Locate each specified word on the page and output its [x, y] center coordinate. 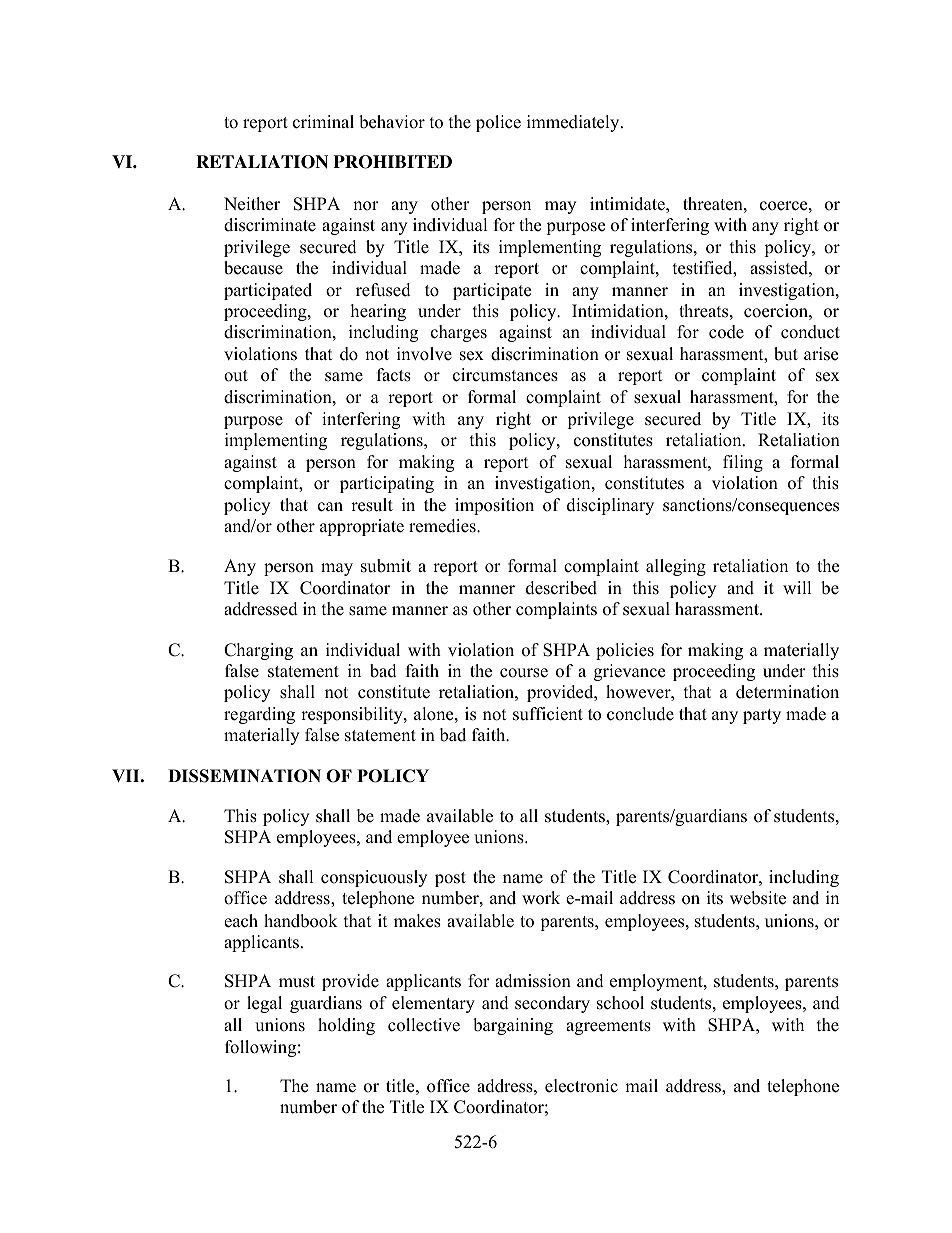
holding [346, 1026]
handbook [301, 921]
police [498, 123]
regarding [259, 715]
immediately [573, 123]
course [524, 673]
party [762, 716]
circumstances [505, 375]
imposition [494, 506]
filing [743, 463]
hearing [378, 312]
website [758, 898]
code [726, 332]
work [541, 898]
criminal [323, 122]
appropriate [362, 527]
